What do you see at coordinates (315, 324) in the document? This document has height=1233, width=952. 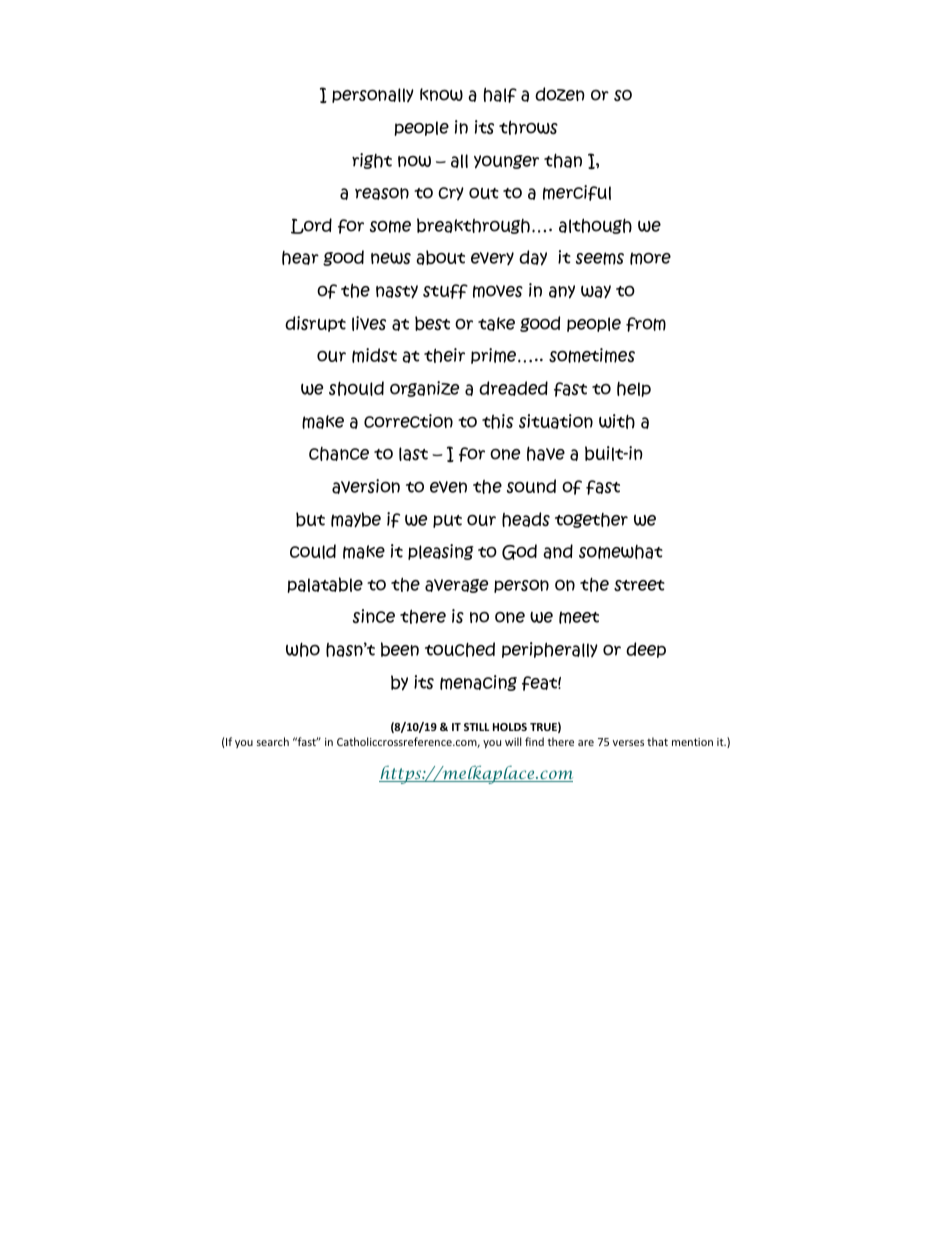 I see `disrupt` at bounding box center [315, 324].
